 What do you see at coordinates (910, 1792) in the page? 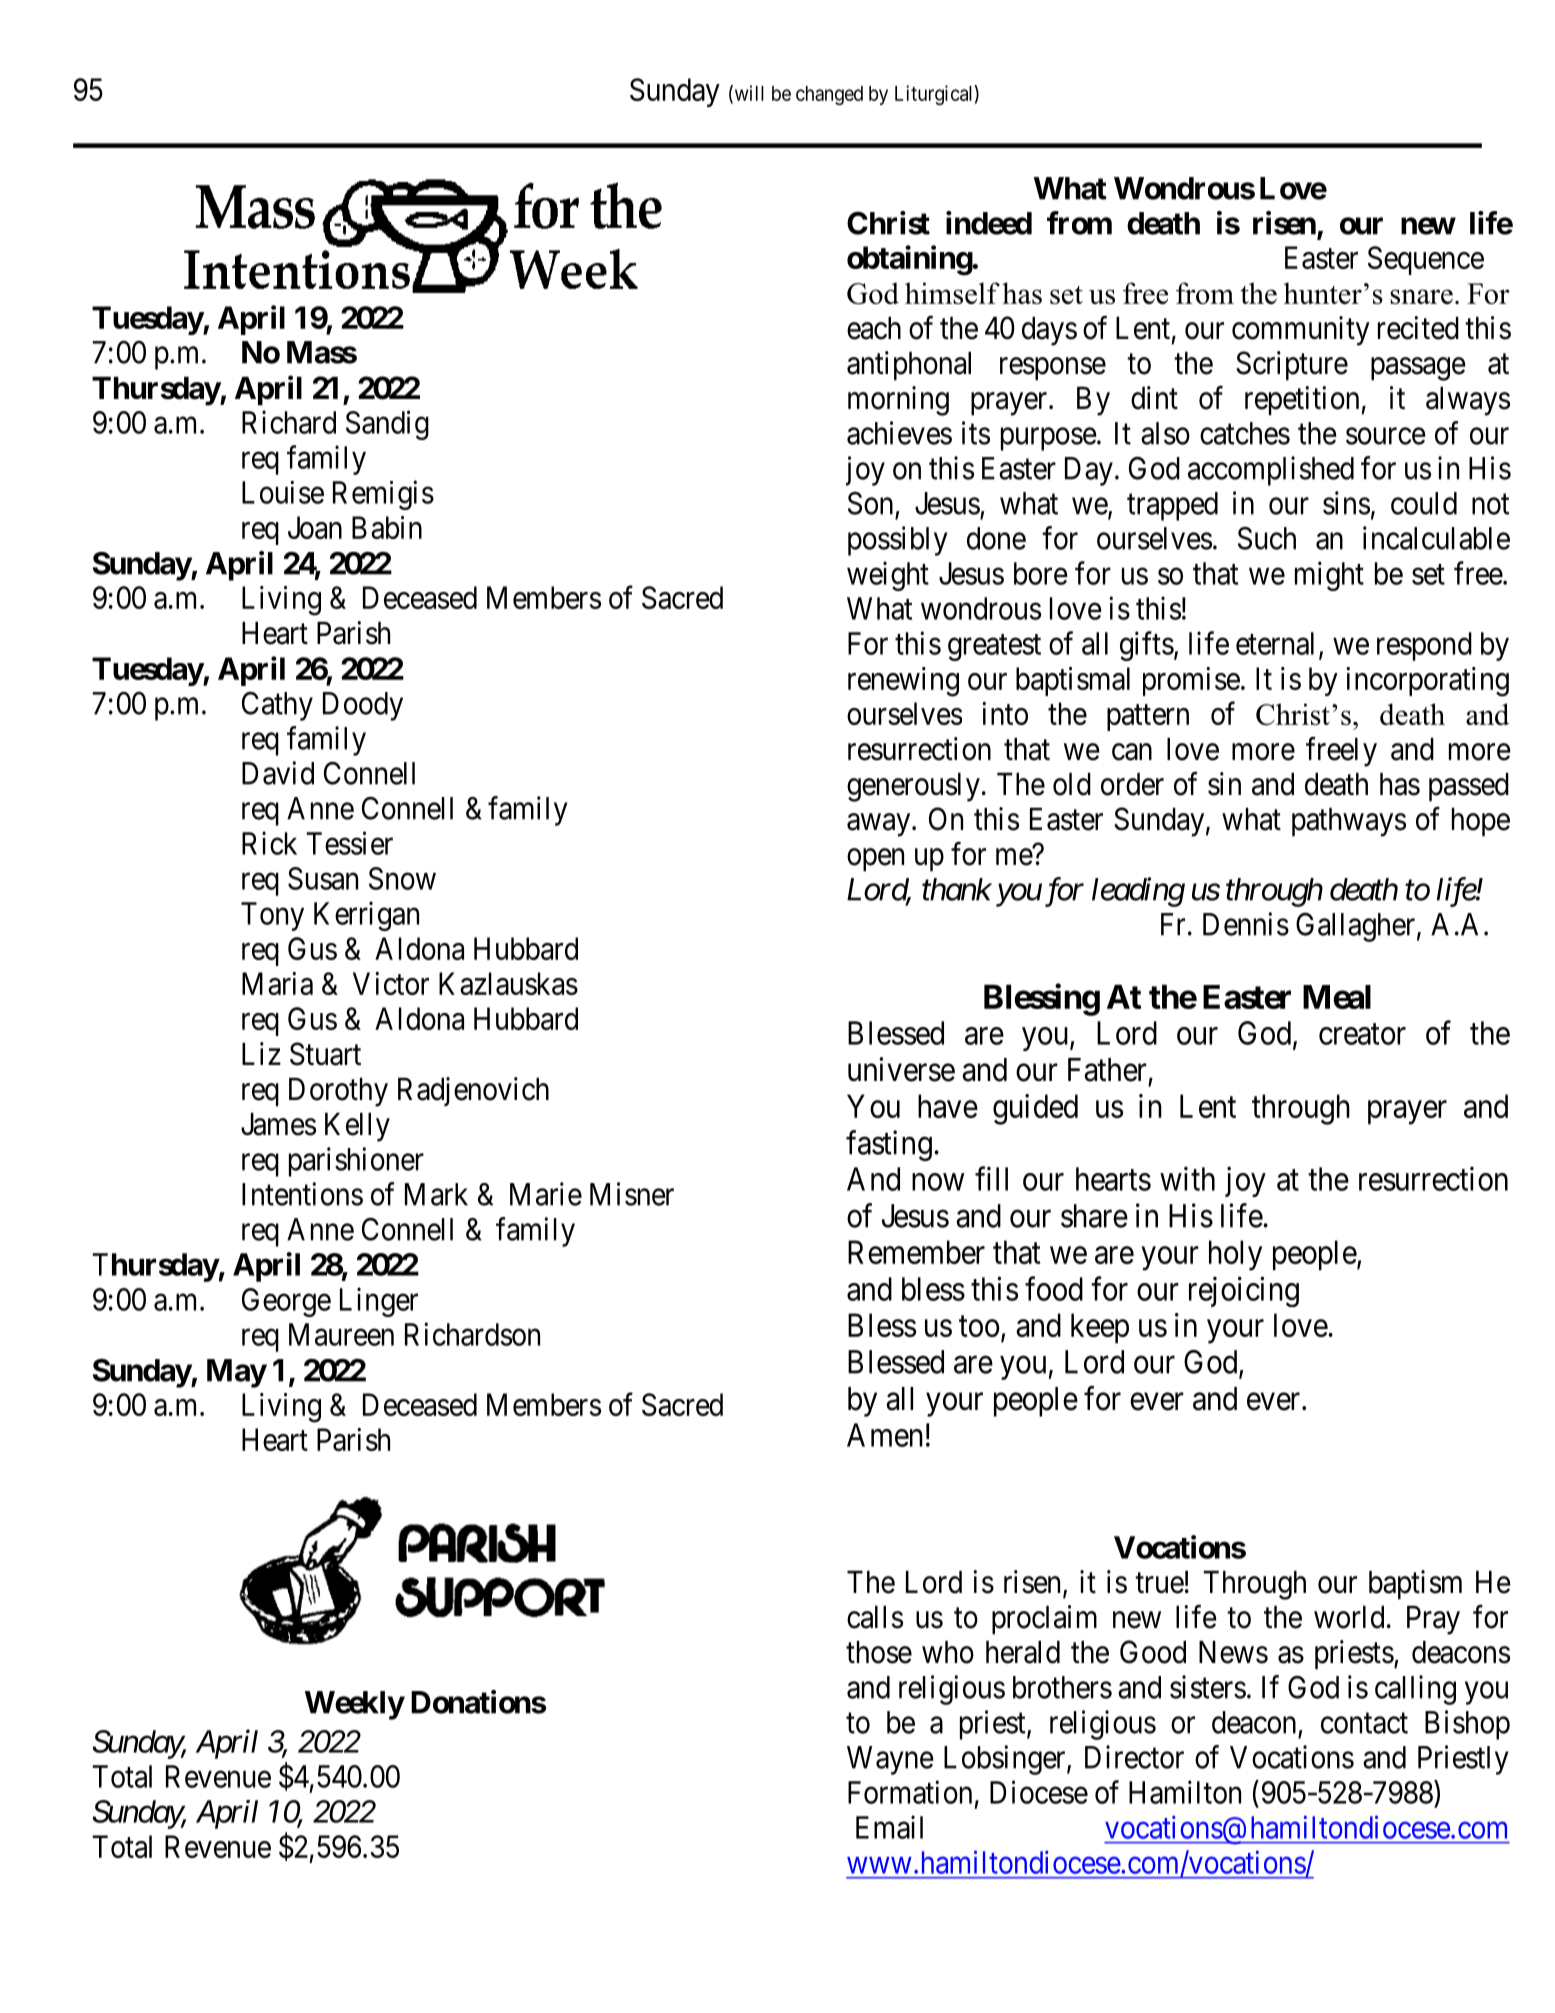
I see `Formation` at bounding box center [910, 1792].
